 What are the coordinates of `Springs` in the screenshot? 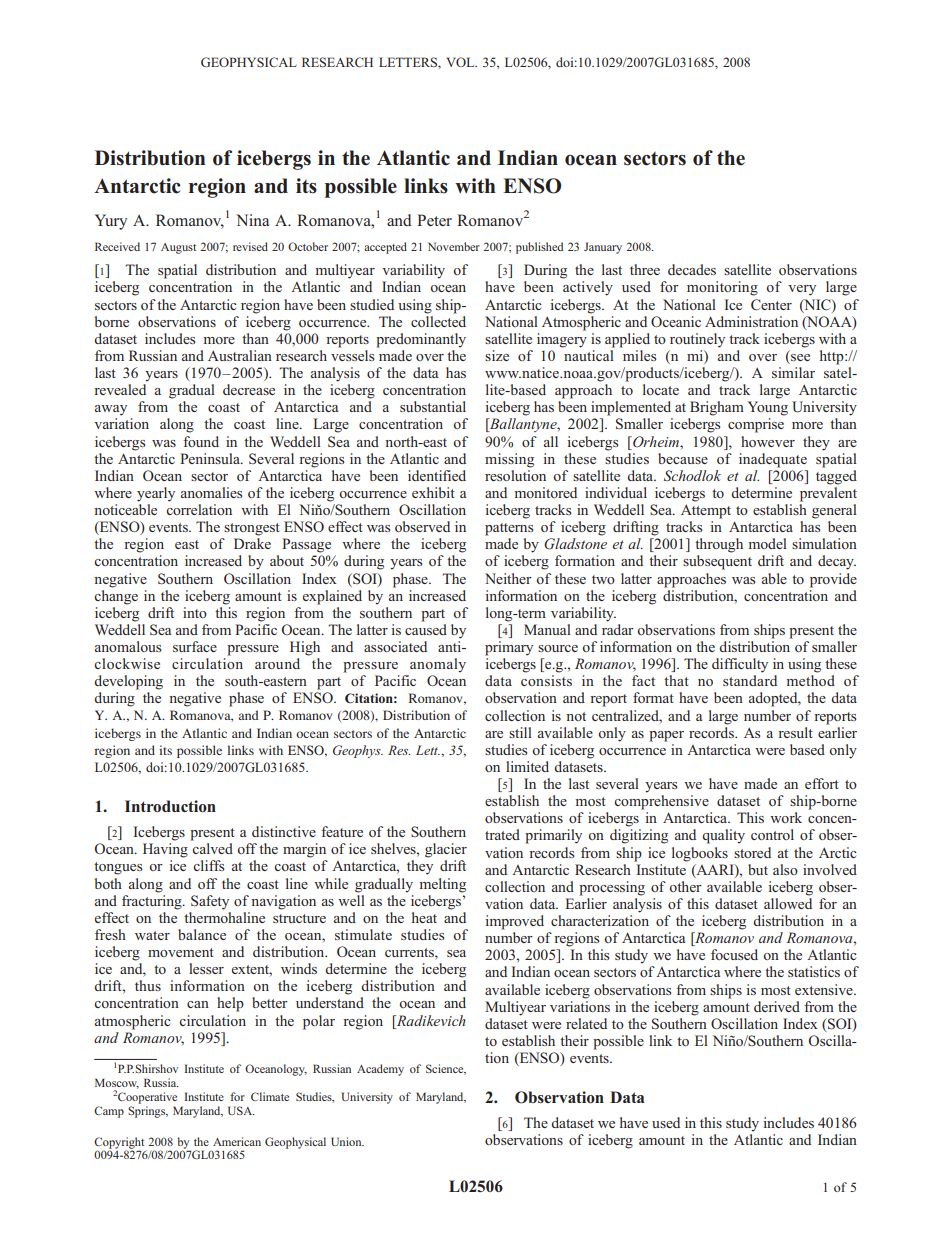 It's located at (148, 1112).
